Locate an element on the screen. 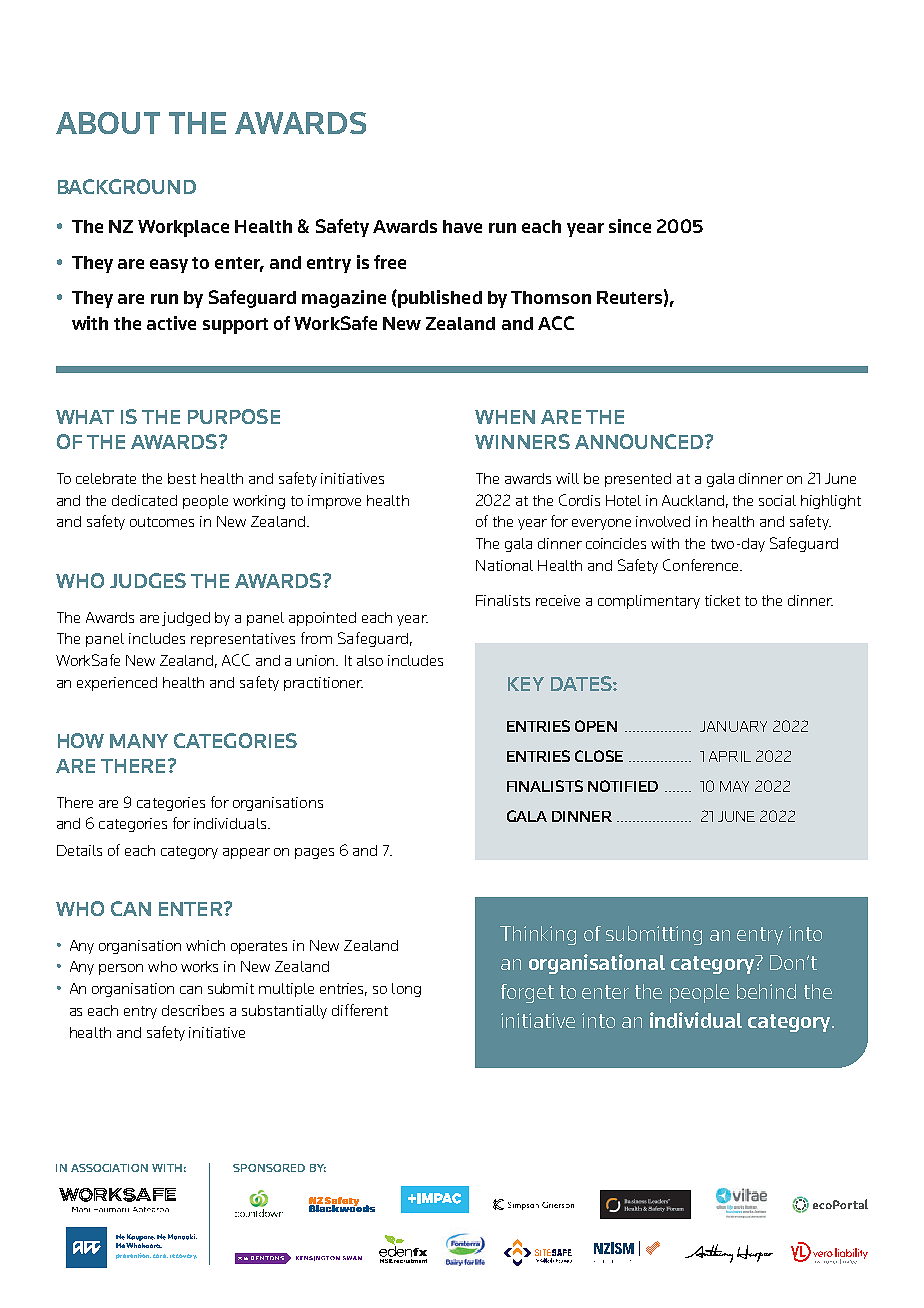 The image size is (924, 1308). also is located at coordinates (370, 660).
